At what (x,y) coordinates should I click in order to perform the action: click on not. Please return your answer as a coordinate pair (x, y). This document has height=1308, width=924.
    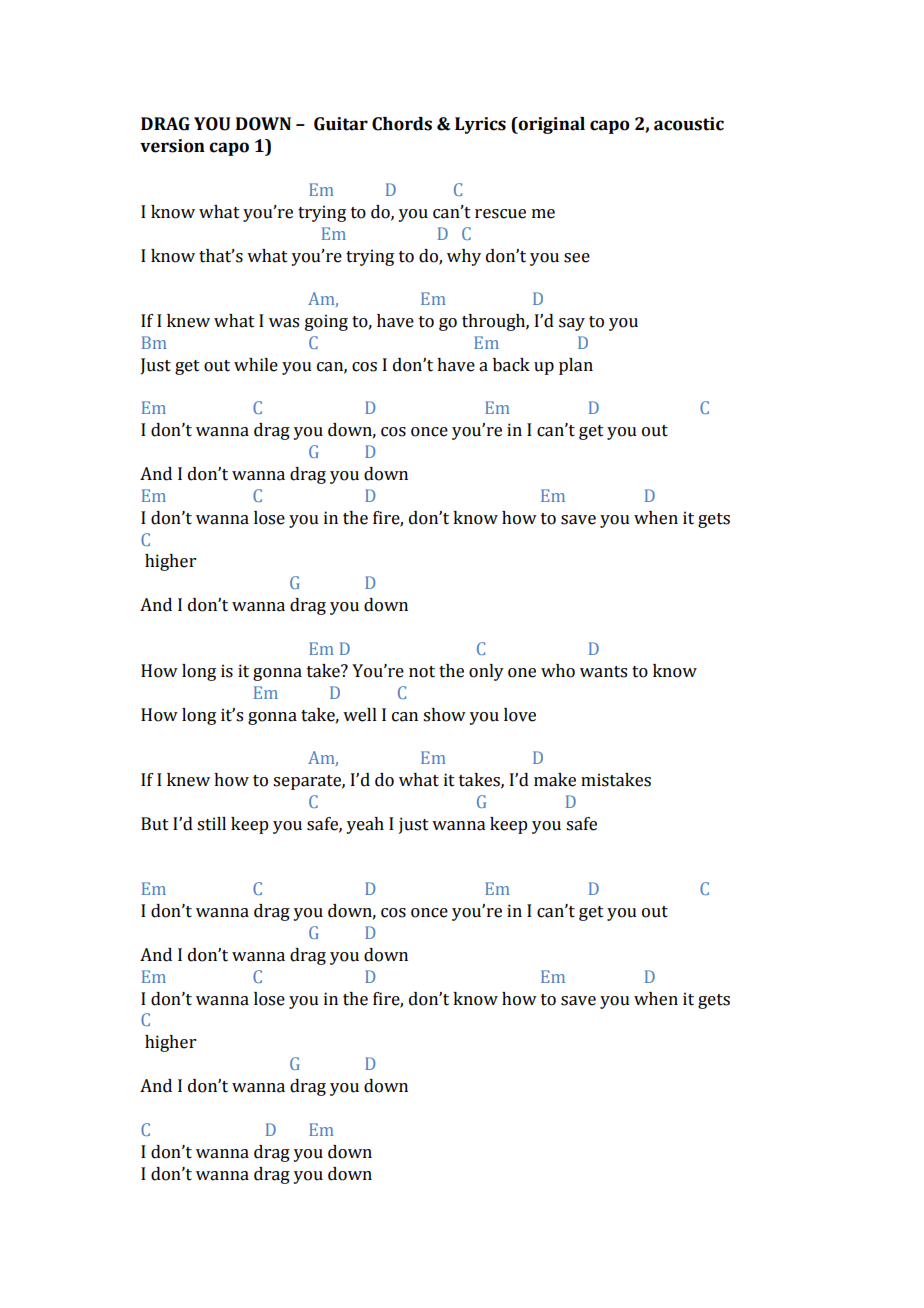
    Looking at the image, I should click on (422, 672).
